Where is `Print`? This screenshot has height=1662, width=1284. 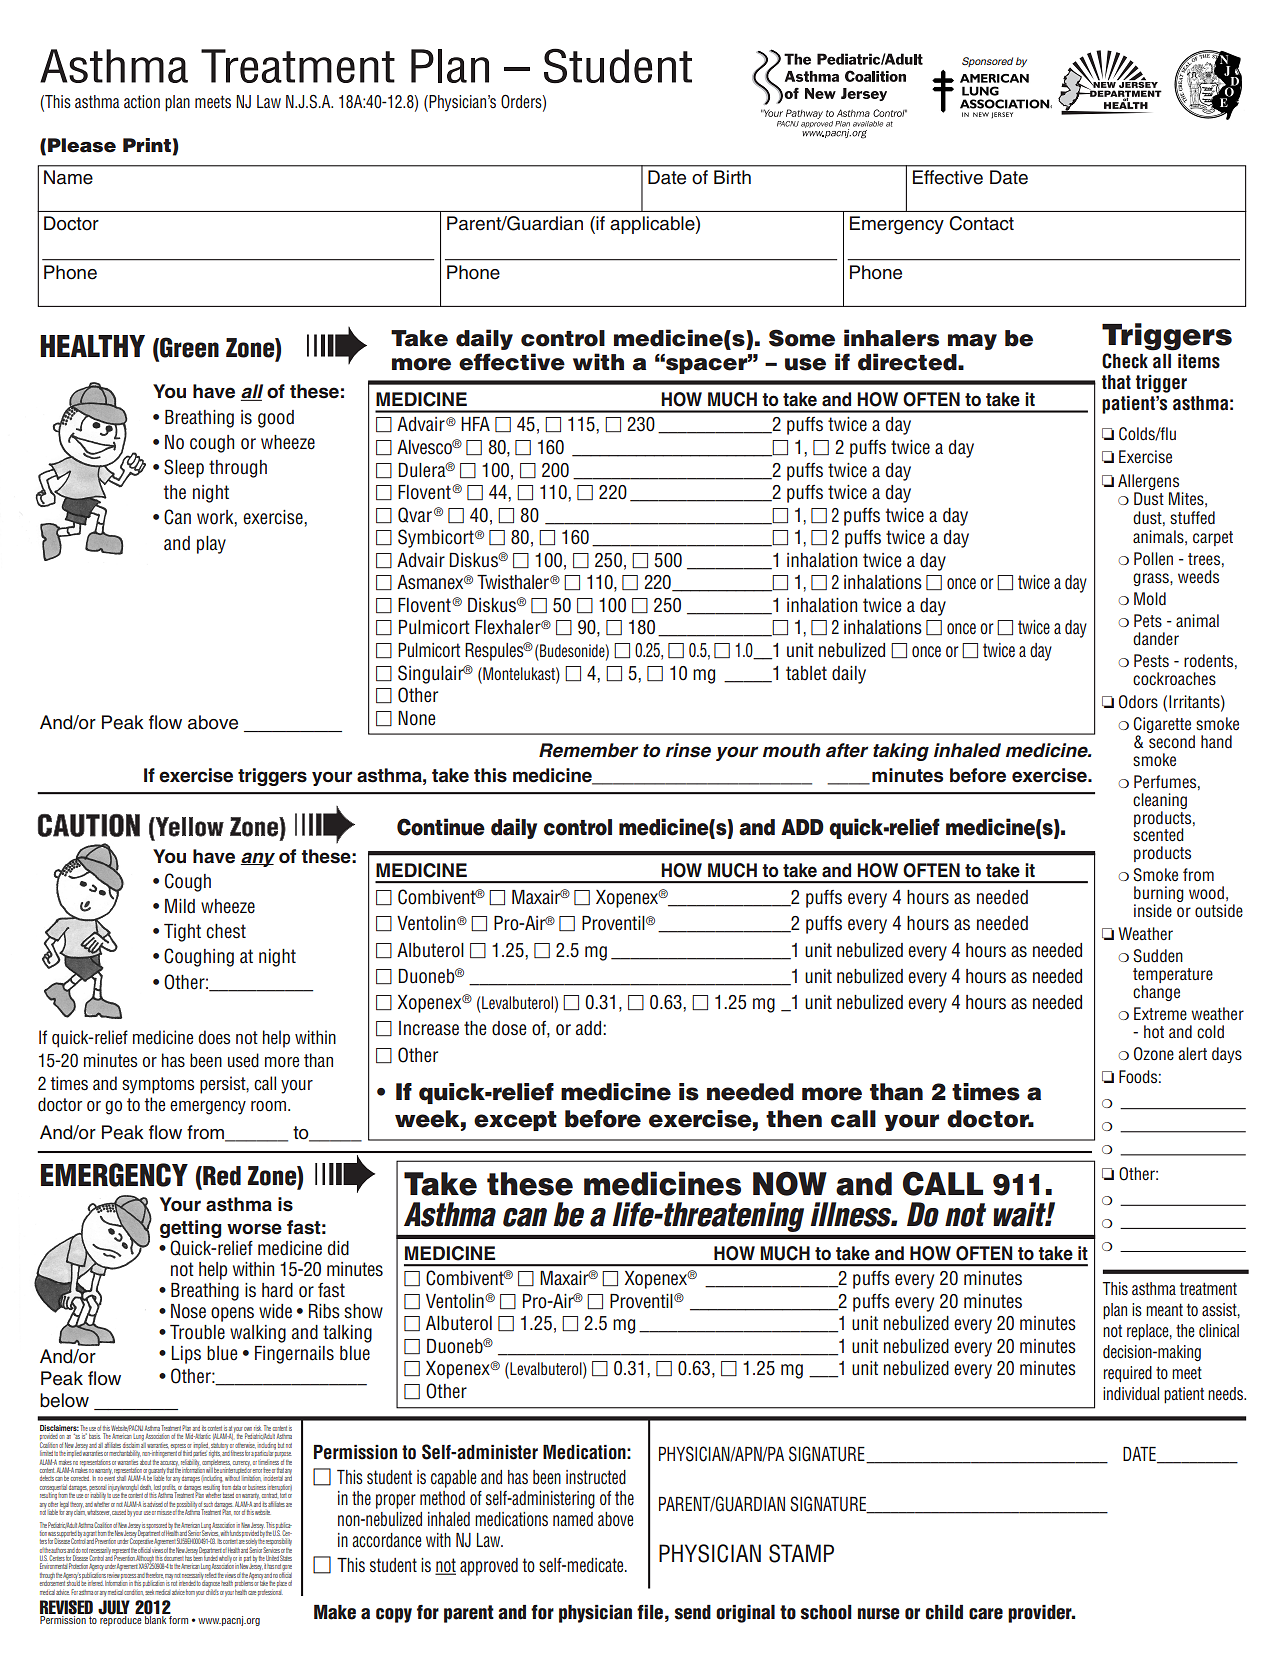
Print is located at coordinates (147, 145).
